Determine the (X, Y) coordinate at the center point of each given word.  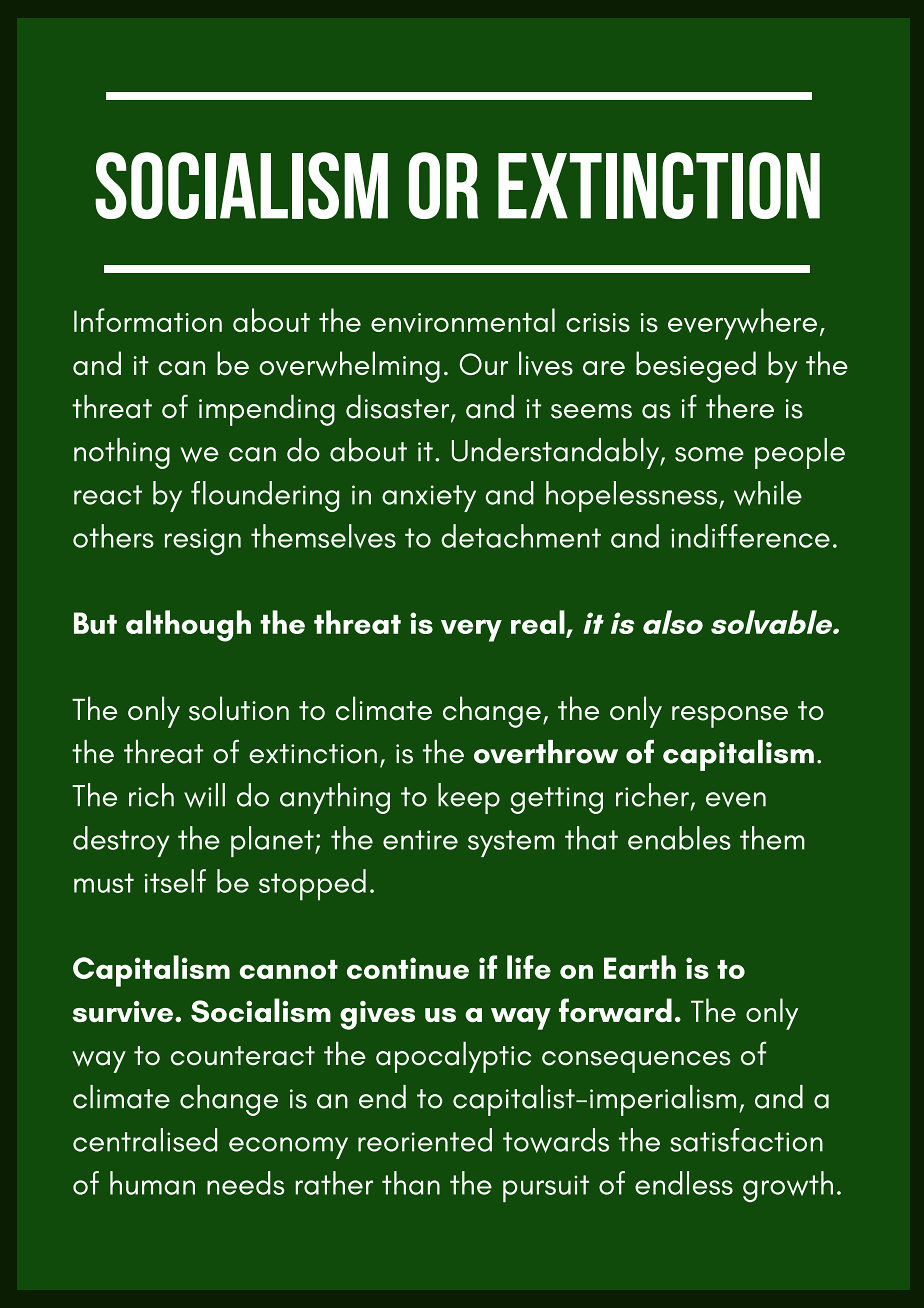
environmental (463, 320)
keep (469, 798)
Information (148, 320)
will (204, 795)
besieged (696, 367)
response (730, 717)
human (152, 1183)
